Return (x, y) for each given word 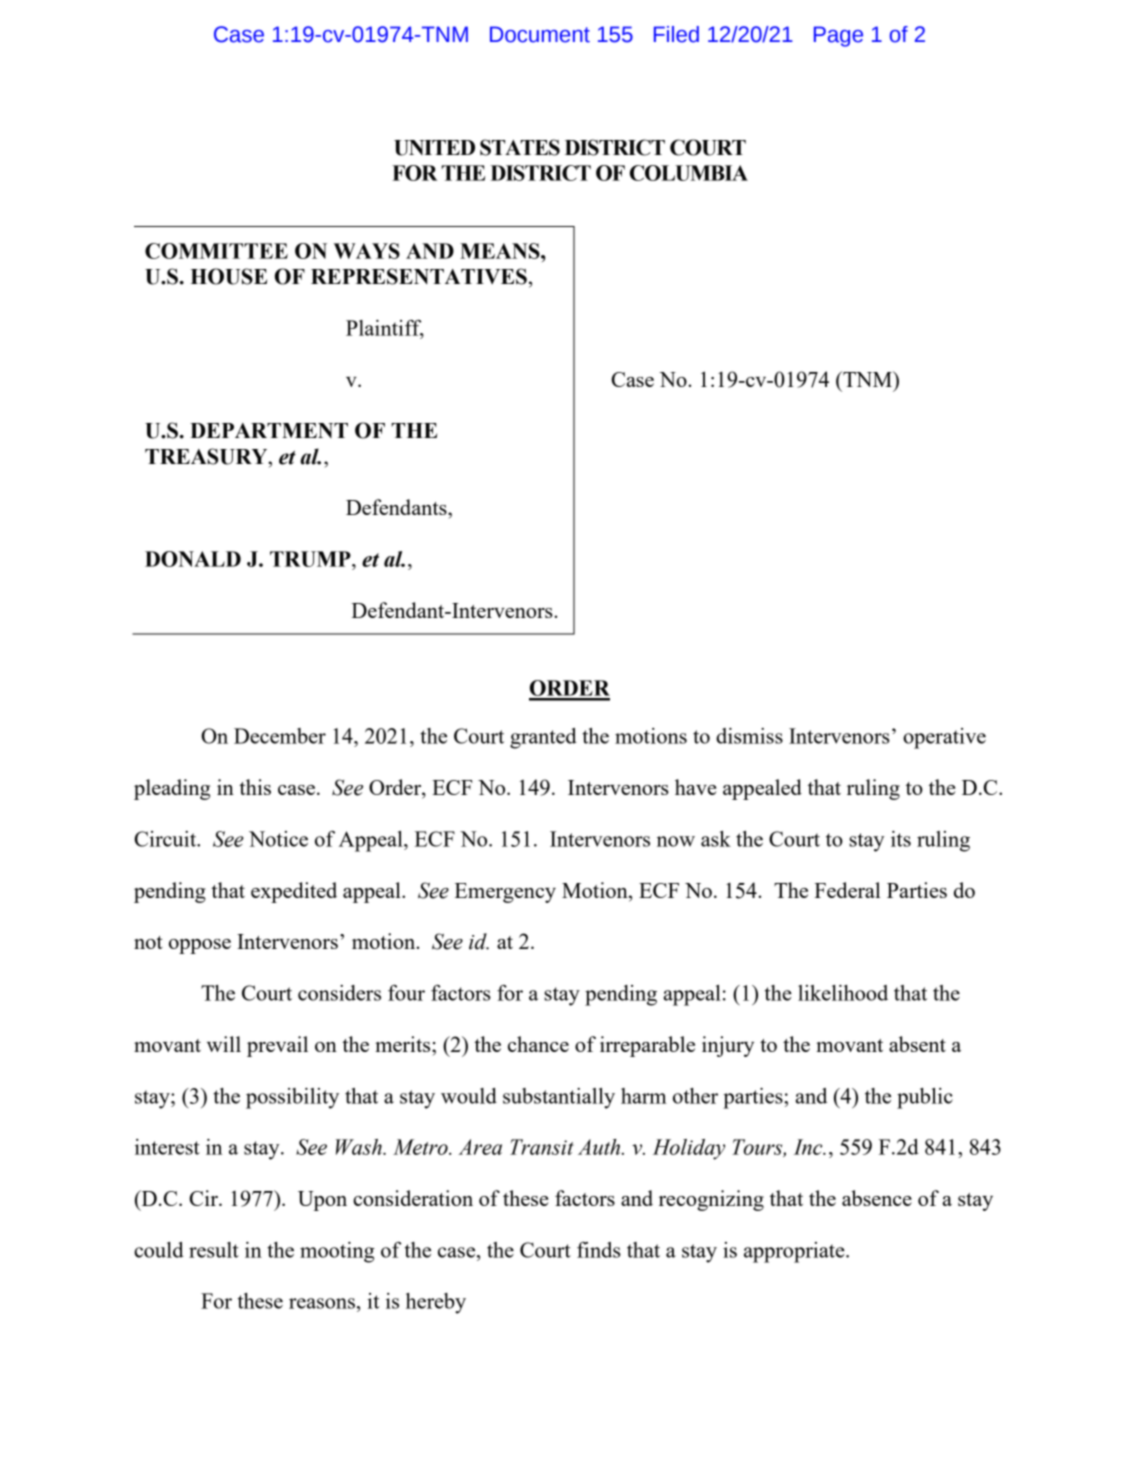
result (214, 1250)
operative (944, 738)
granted (543, 738)
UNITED (434, 148)
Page (838, 36)
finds (599, 1250)
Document (540, 34)
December (280, 736)
